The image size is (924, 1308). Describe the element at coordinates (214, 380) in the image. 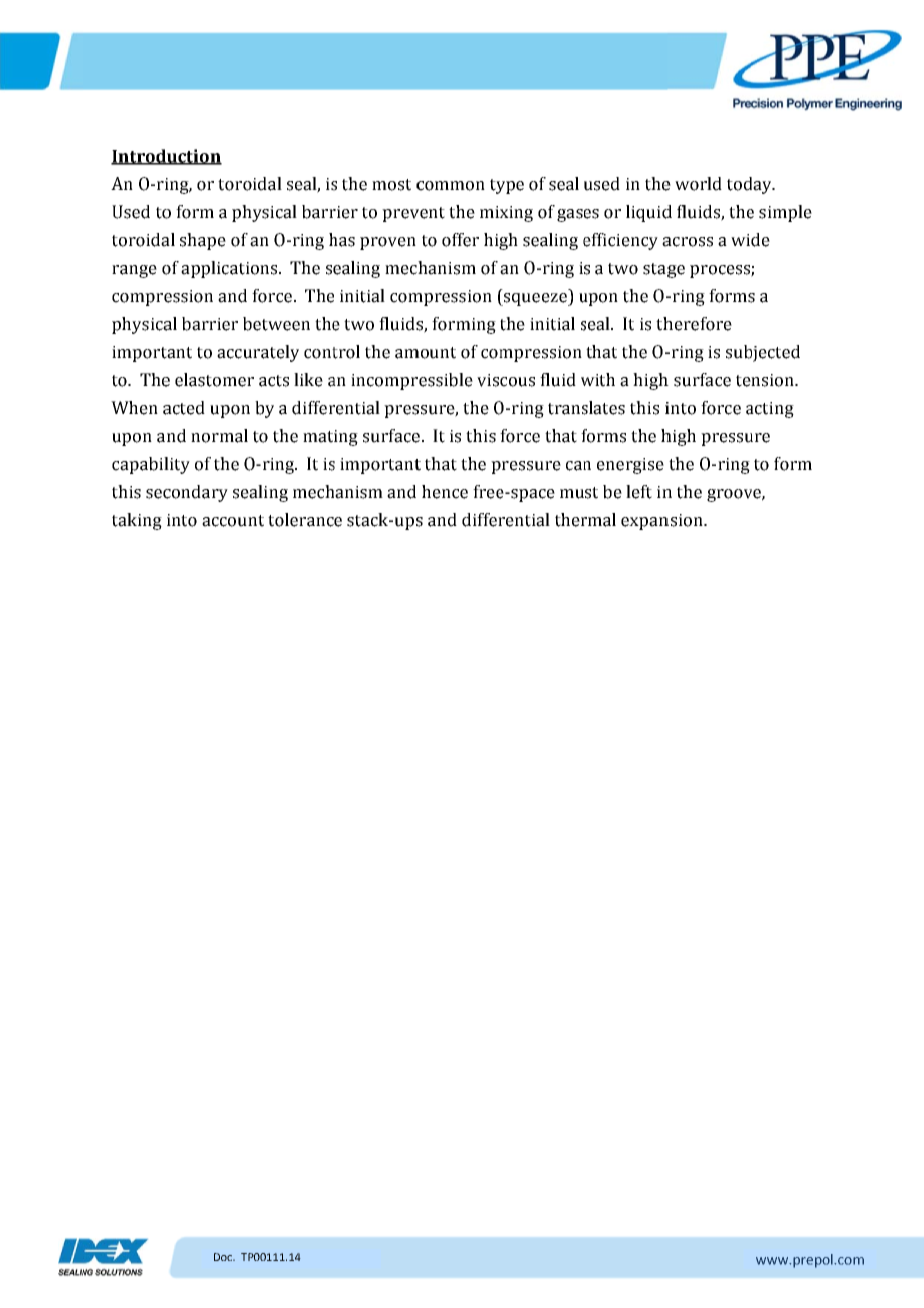

I see `elastomer` at that location.
